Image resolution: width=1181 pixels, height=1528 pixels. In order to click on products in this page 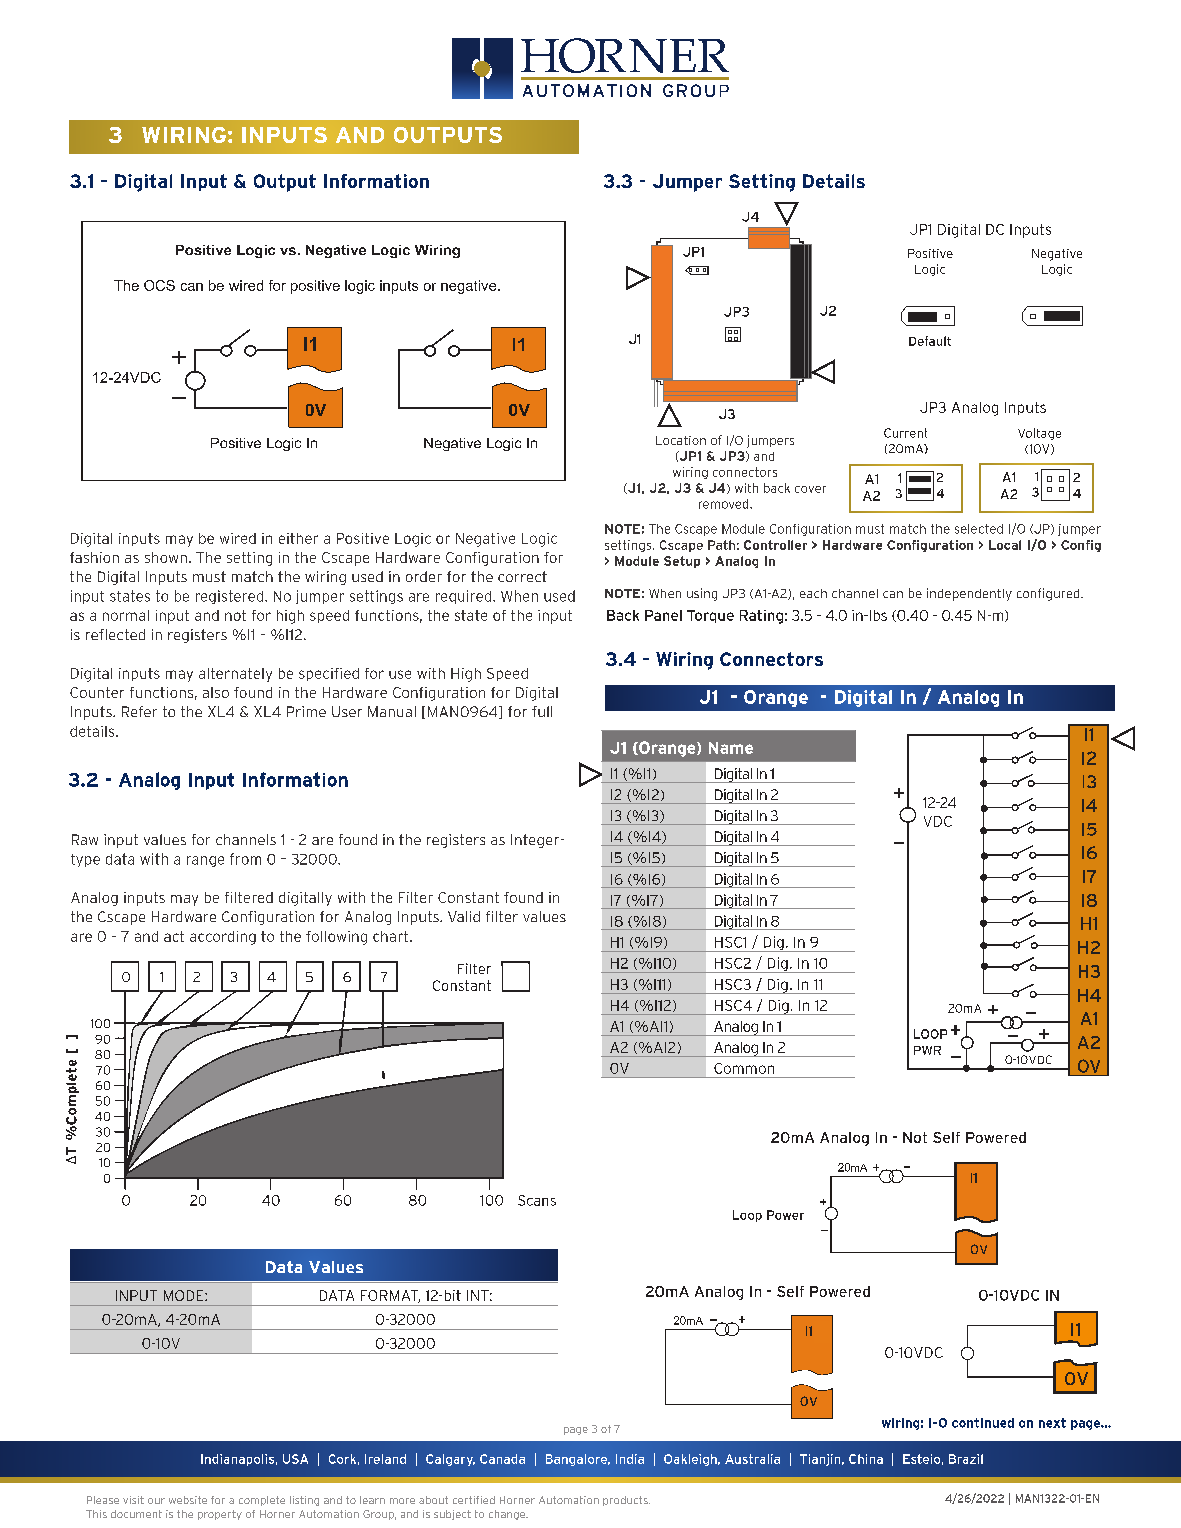, I will do `click(626, 1501)`.
